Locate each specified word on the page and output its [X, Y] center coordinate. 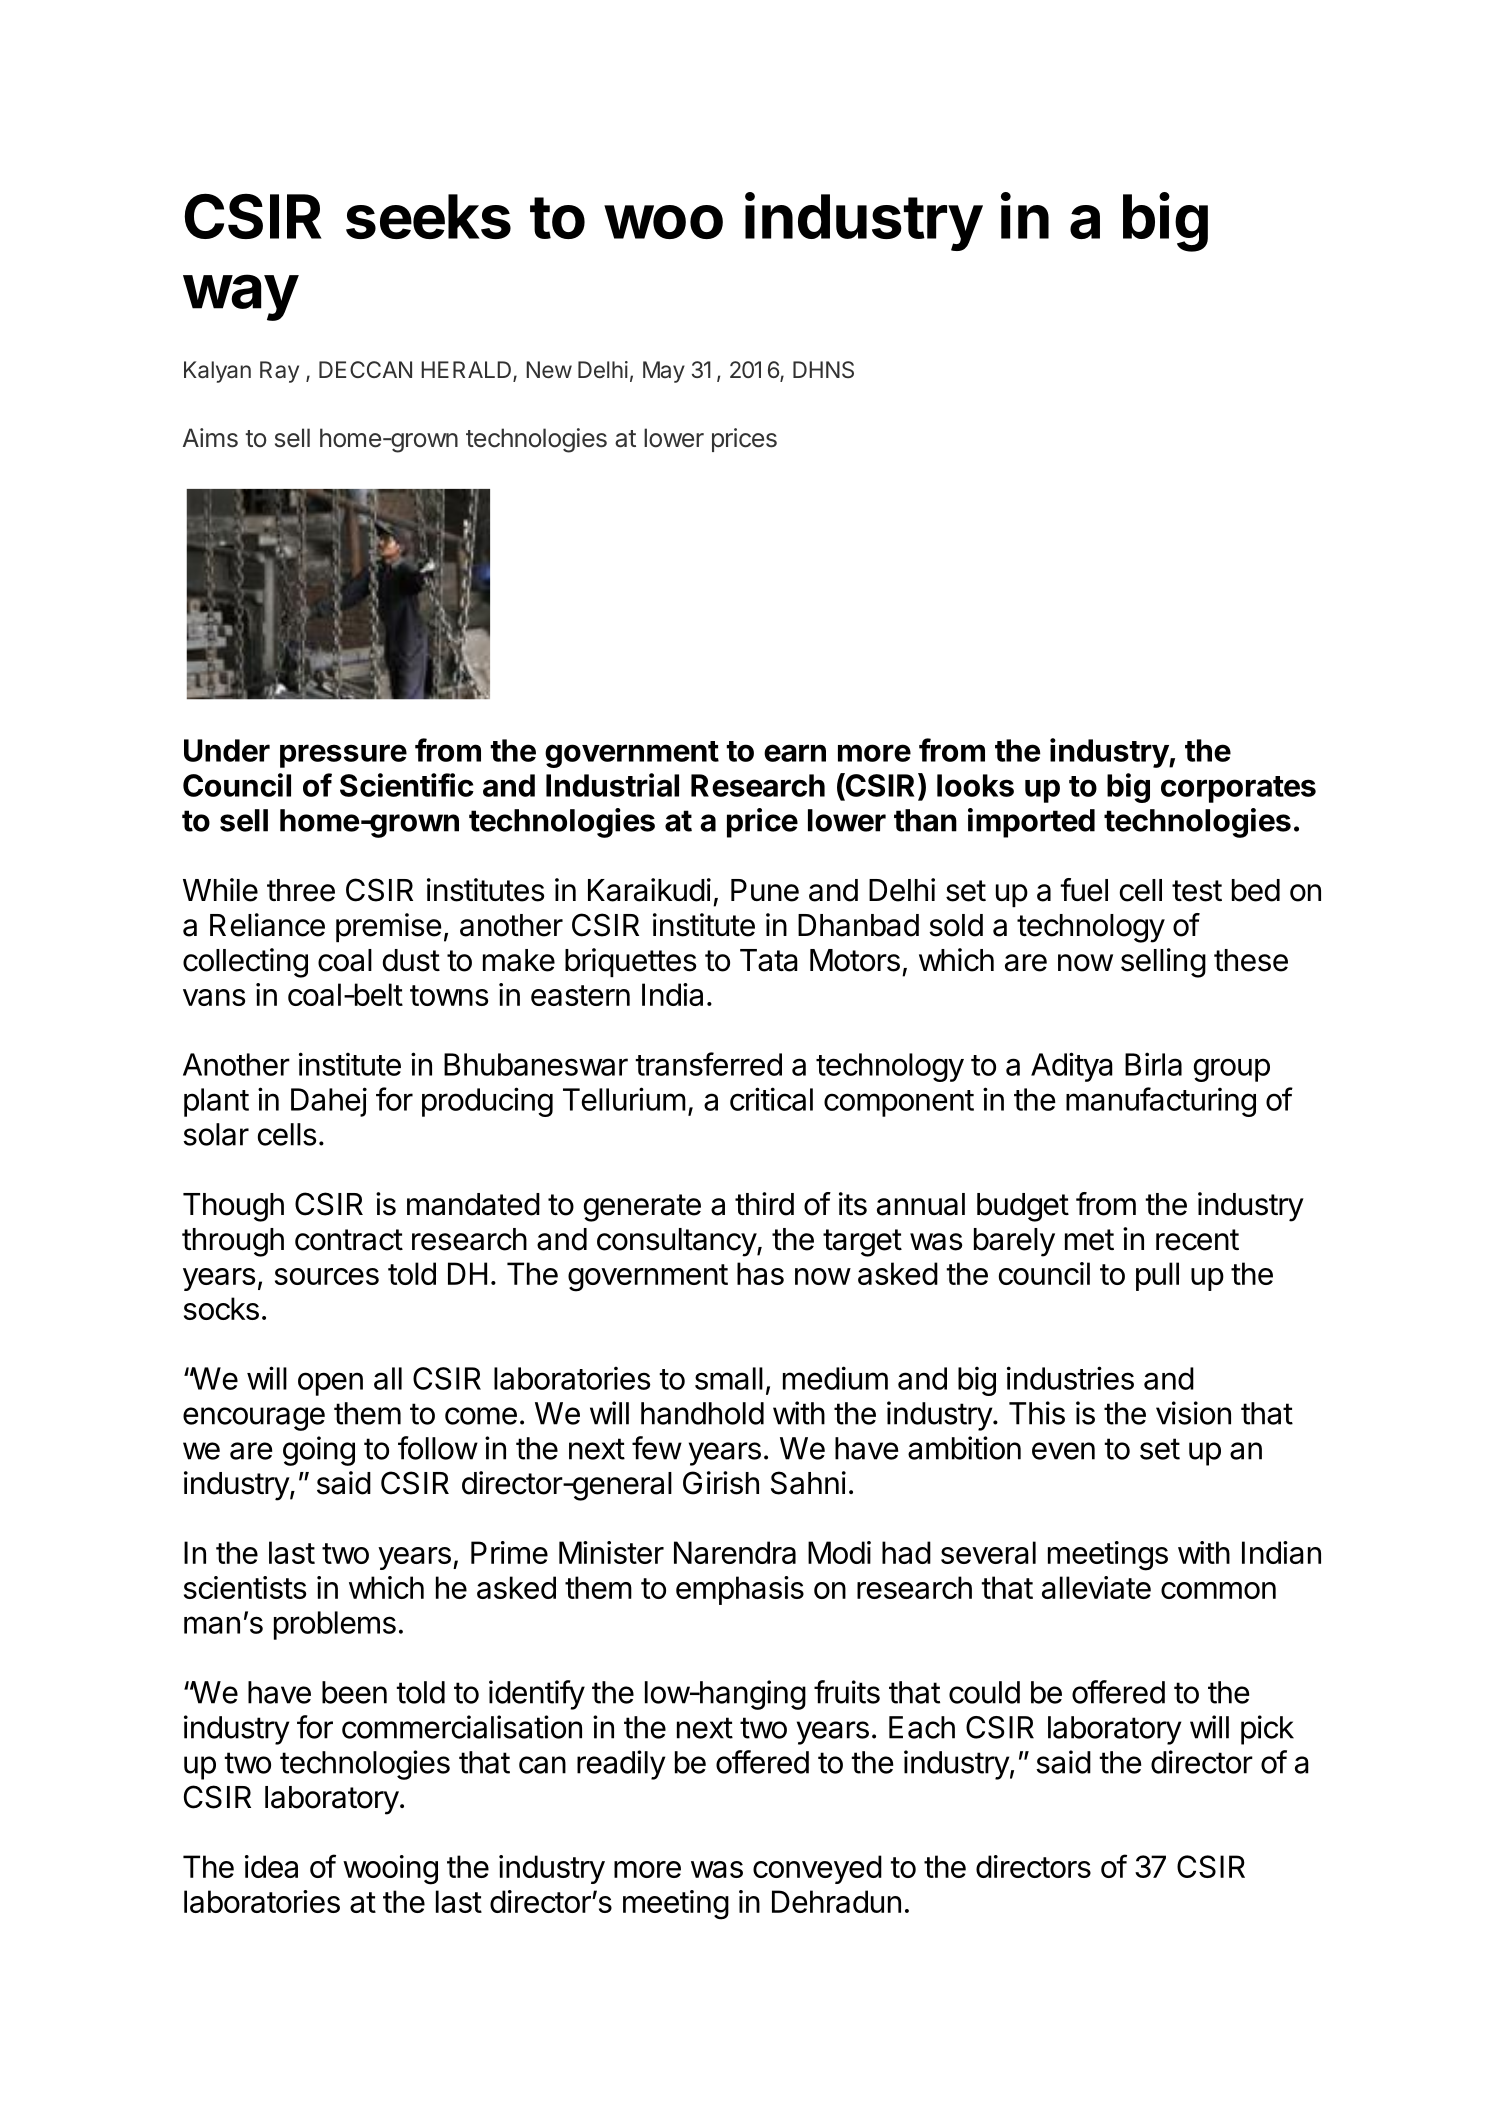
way [240, 297]
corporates [1238, 789]
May [664, 372]
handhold [702, 1413]
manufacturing [1161, 1102]
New [549, 369]
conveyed [817, 1869]
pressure [343, 756]
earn [795, 753]
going [319, 1451]
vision [1193, 1413]
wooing [390, 1870]
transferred [708, 1064]
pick [1267, 1730]
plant [216, 1102]
